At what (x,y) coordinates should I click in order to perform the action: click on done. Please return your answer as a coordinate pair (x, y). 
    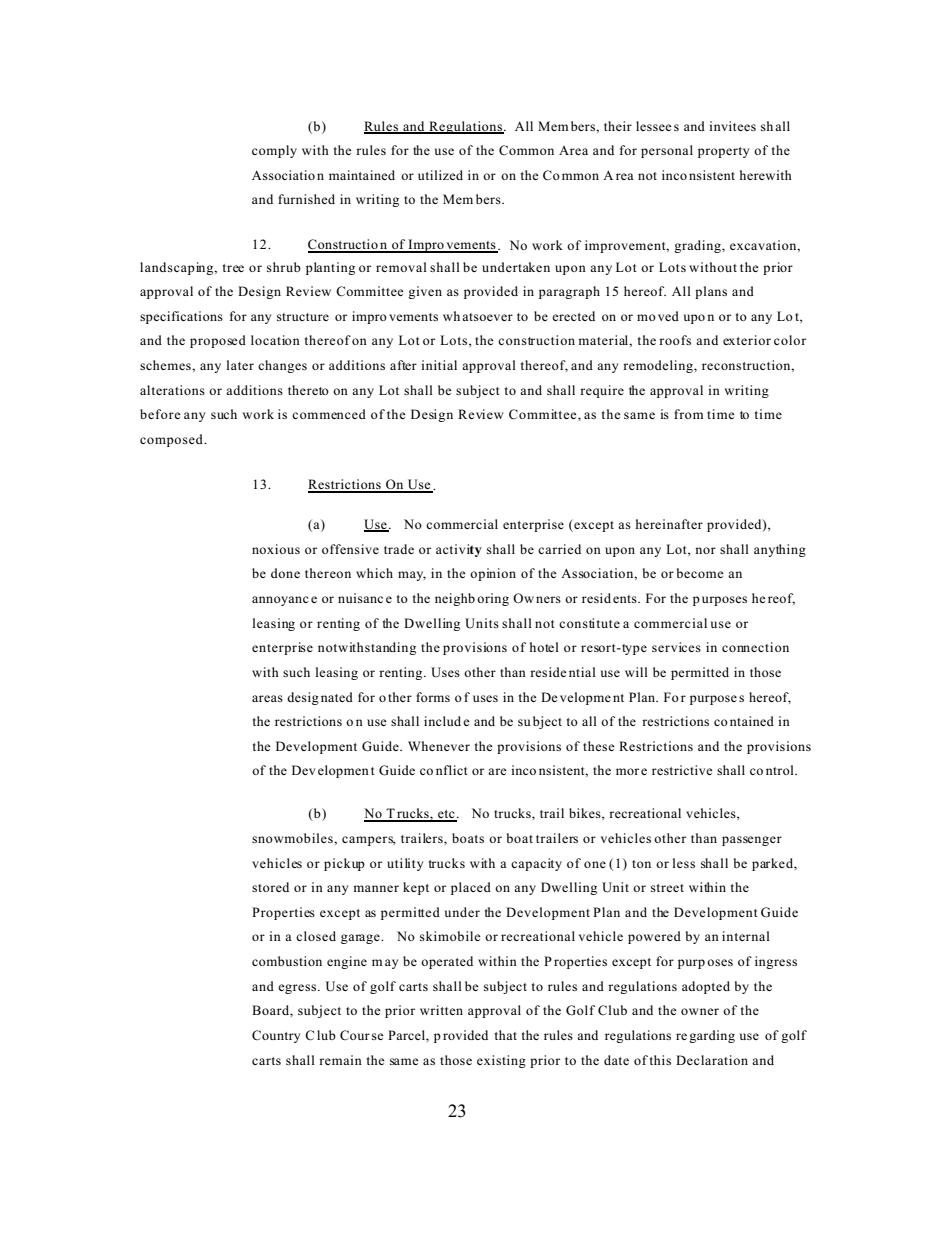
    Looking at the image, I should click on (285, 573).
